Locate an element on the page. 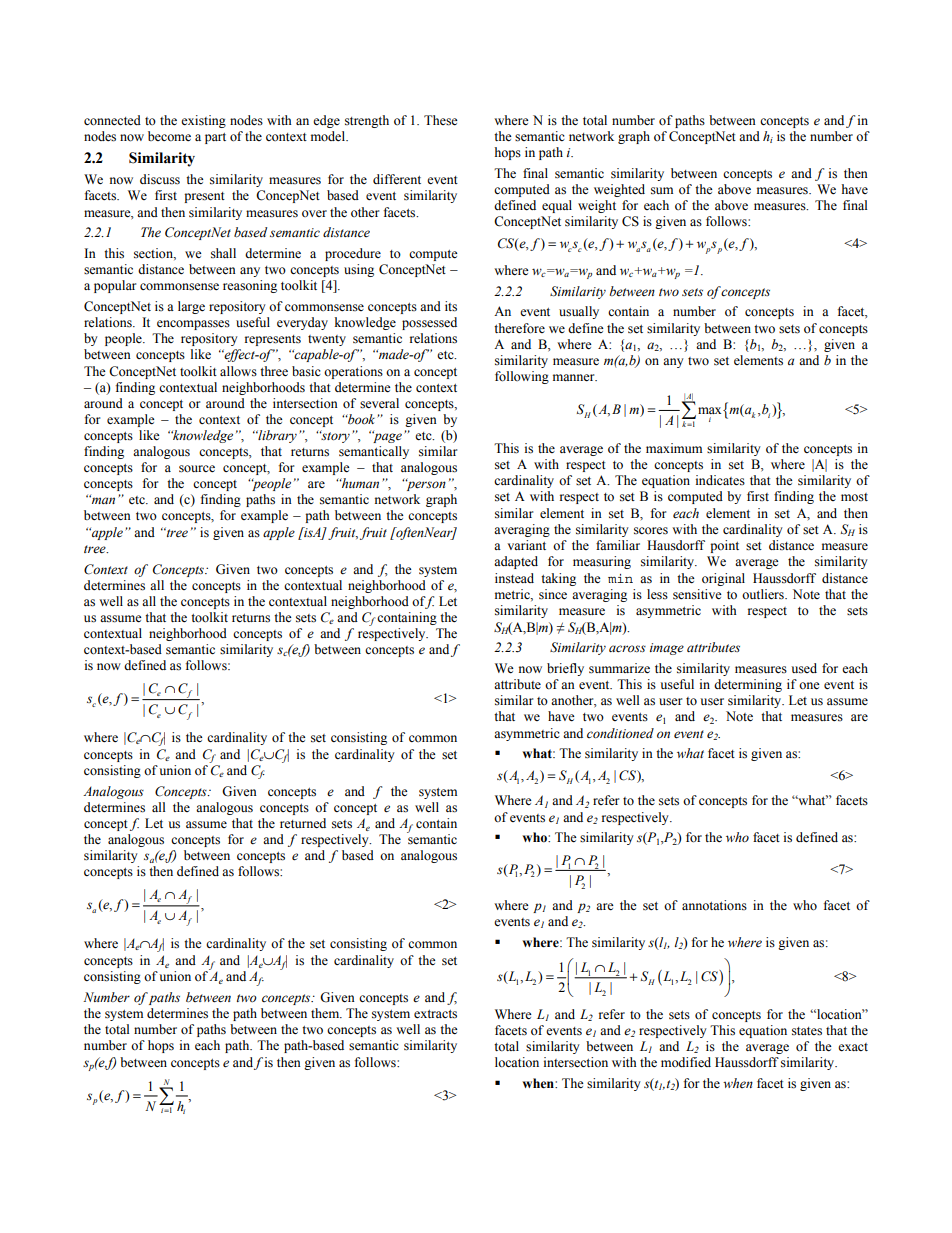  them is located at coordinates (326, 1013).
